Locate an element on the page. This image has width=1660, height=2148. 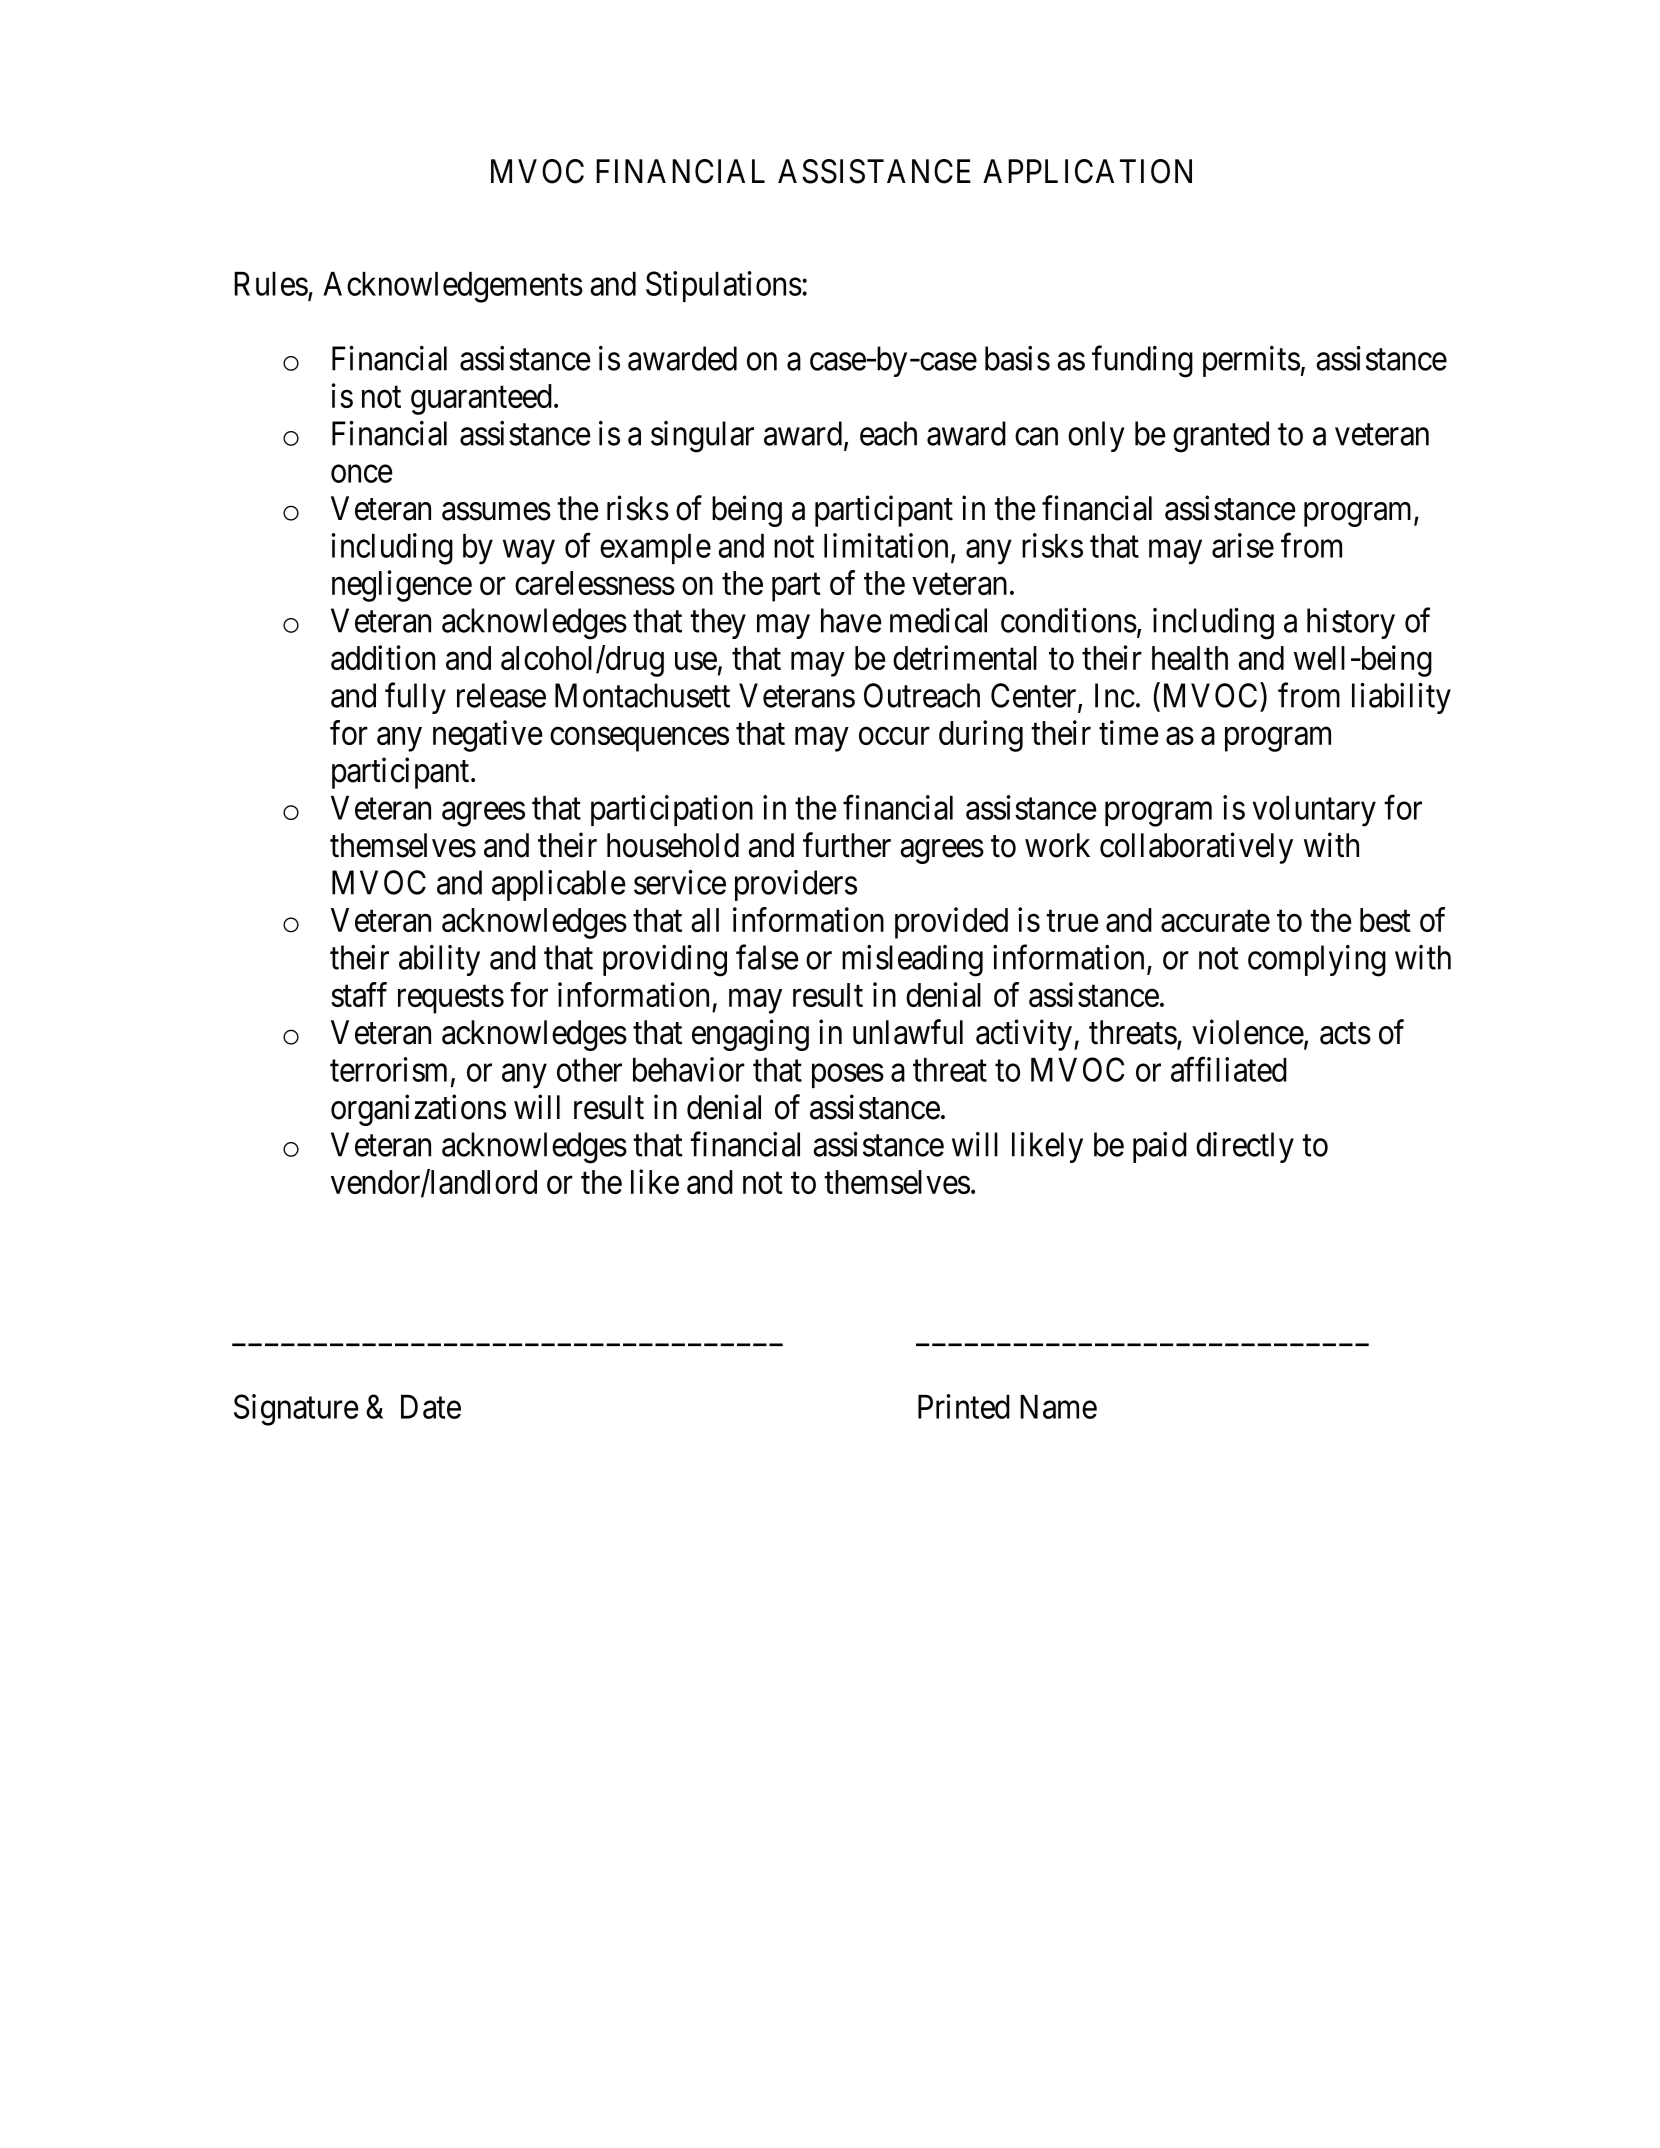
negative is located at coordinates (487, 736).
